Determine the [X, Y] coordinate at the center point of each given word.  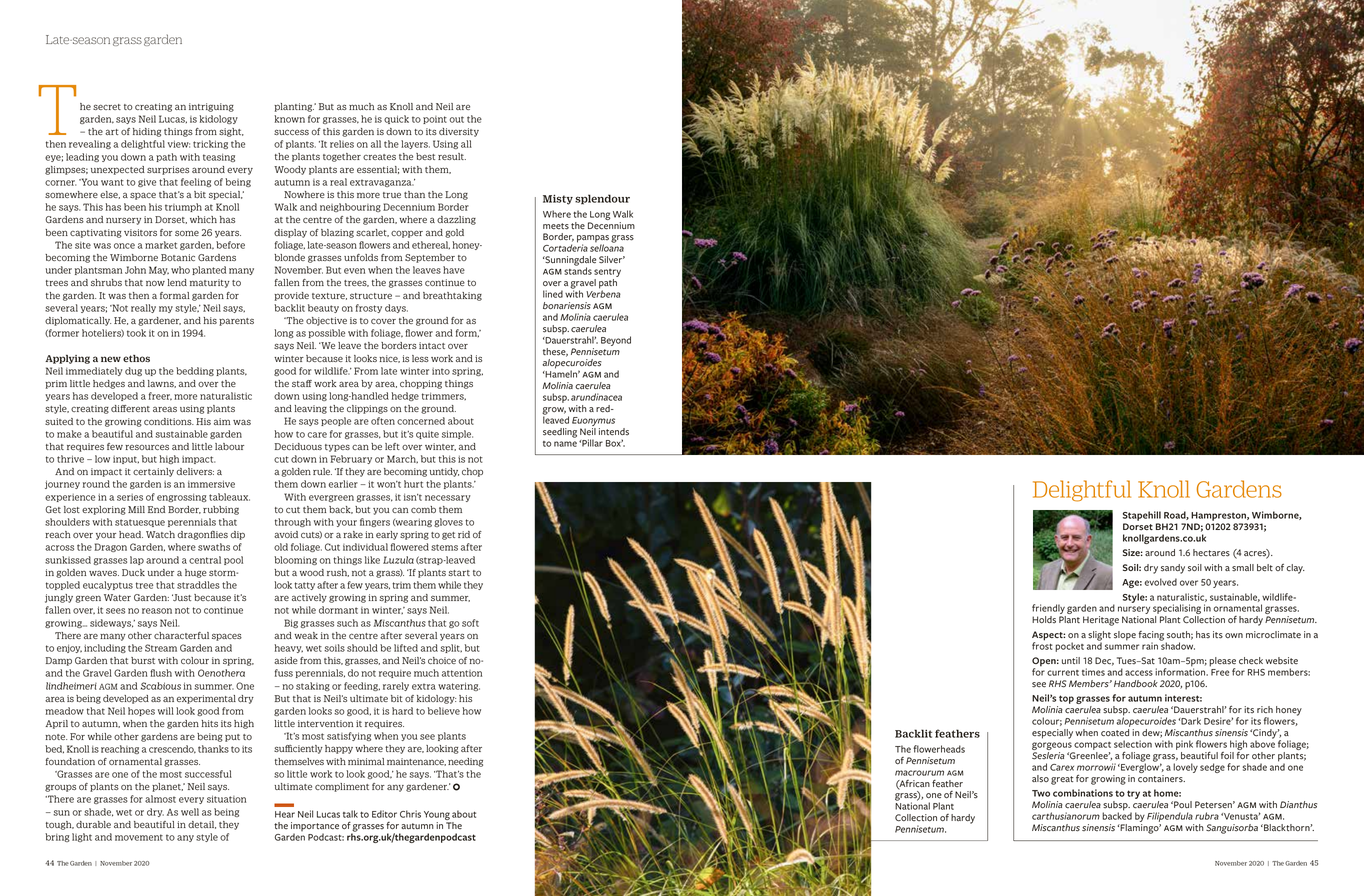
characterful [181, 635]
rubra [1207, 816]
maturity [210, 283]
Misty [558, 199]
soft [470, 623]
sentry [607, 274]
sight [231, 132]
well [190, 812]
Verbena [603, 293]
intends [614, 432]
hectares [1211, 553]
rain [1150, 646]
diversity [459, 132]
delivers [195, 471]
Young [438, 817]
